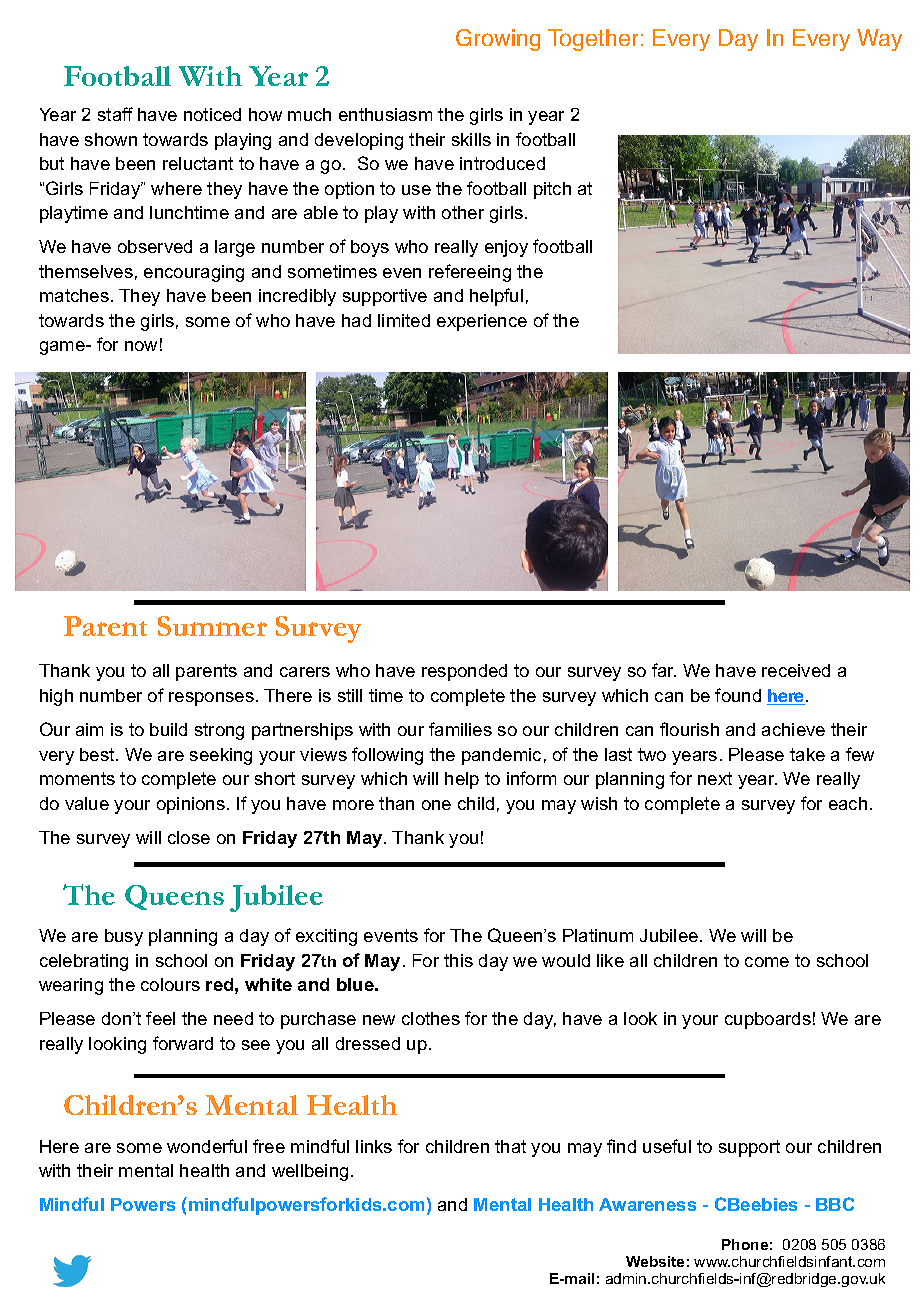 The height and width of the image is (1308, 924). Describe the element at coordinates (531, 778) in the image. I see `inform` at that location.
